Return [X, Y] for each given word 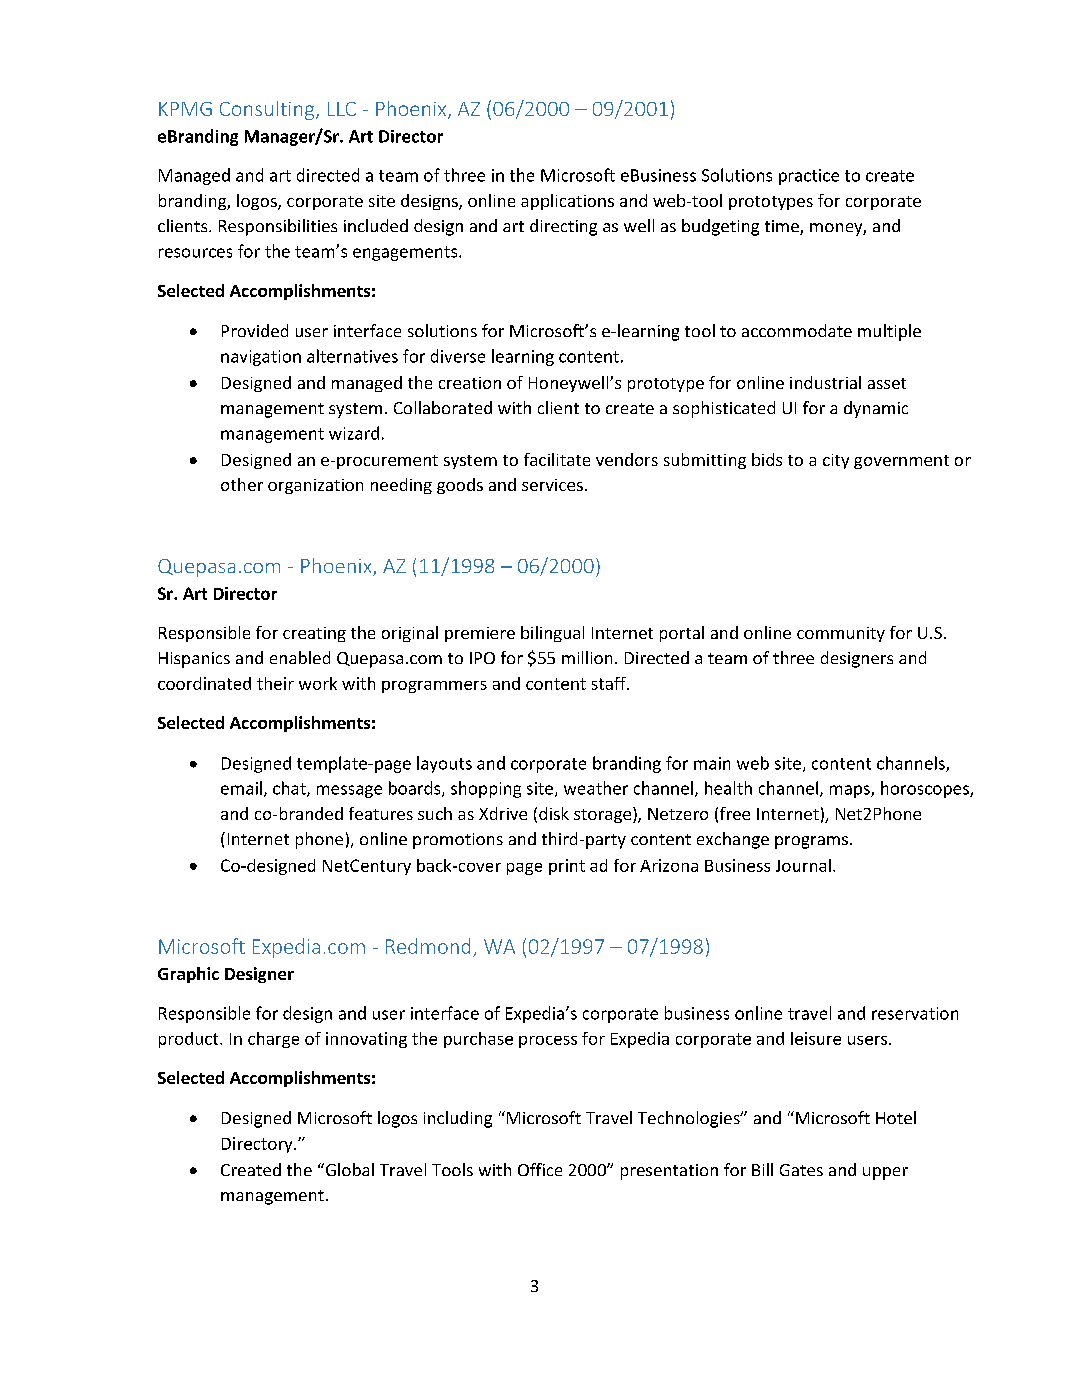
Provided [255, 330]
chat [290, 789]
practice [809, 177]
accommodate [797, 330]
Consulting [267, 110]
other [242, 484]
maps [851, 791]
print [567, 867]
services [552, 485]
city [836, 461]
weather [596, 788]
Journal [803, 865]
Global [348, 1169]
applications [567, 202]
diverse [458, 356]
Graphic [188, 975]
